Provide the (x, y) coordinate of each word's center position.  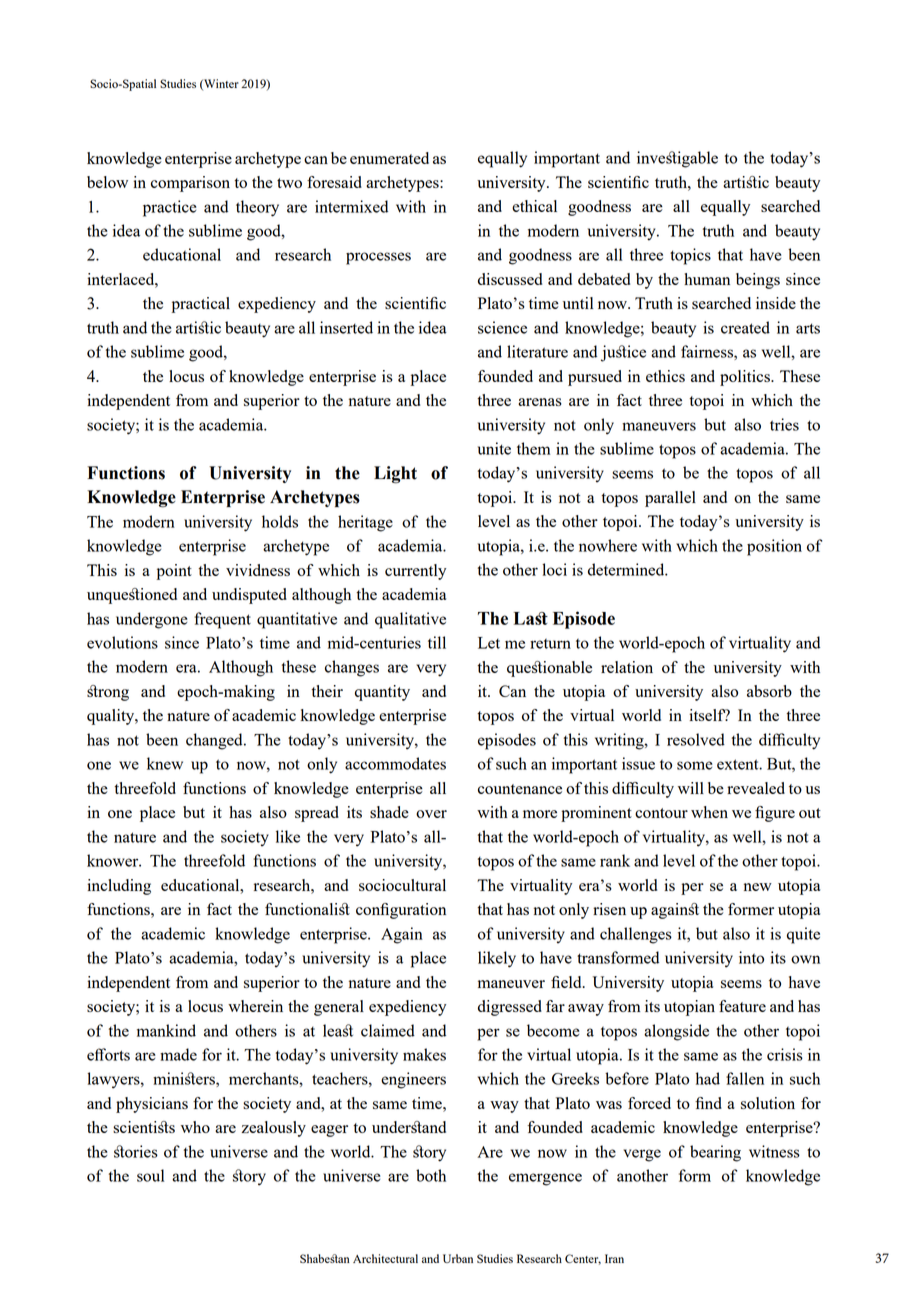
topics (690, 256)
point (174, 572)
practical (201, 305)
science (502, 327)
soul (150, 1175)
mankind (166, 1030)
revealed (756, 788)
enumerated (389, 158)
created (745, 327)
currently (415, 572)
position (774, 547)
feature (742, 1006)
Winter (220, 84)
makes (424, 1054)
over (431, 814)
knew (165, 763)
